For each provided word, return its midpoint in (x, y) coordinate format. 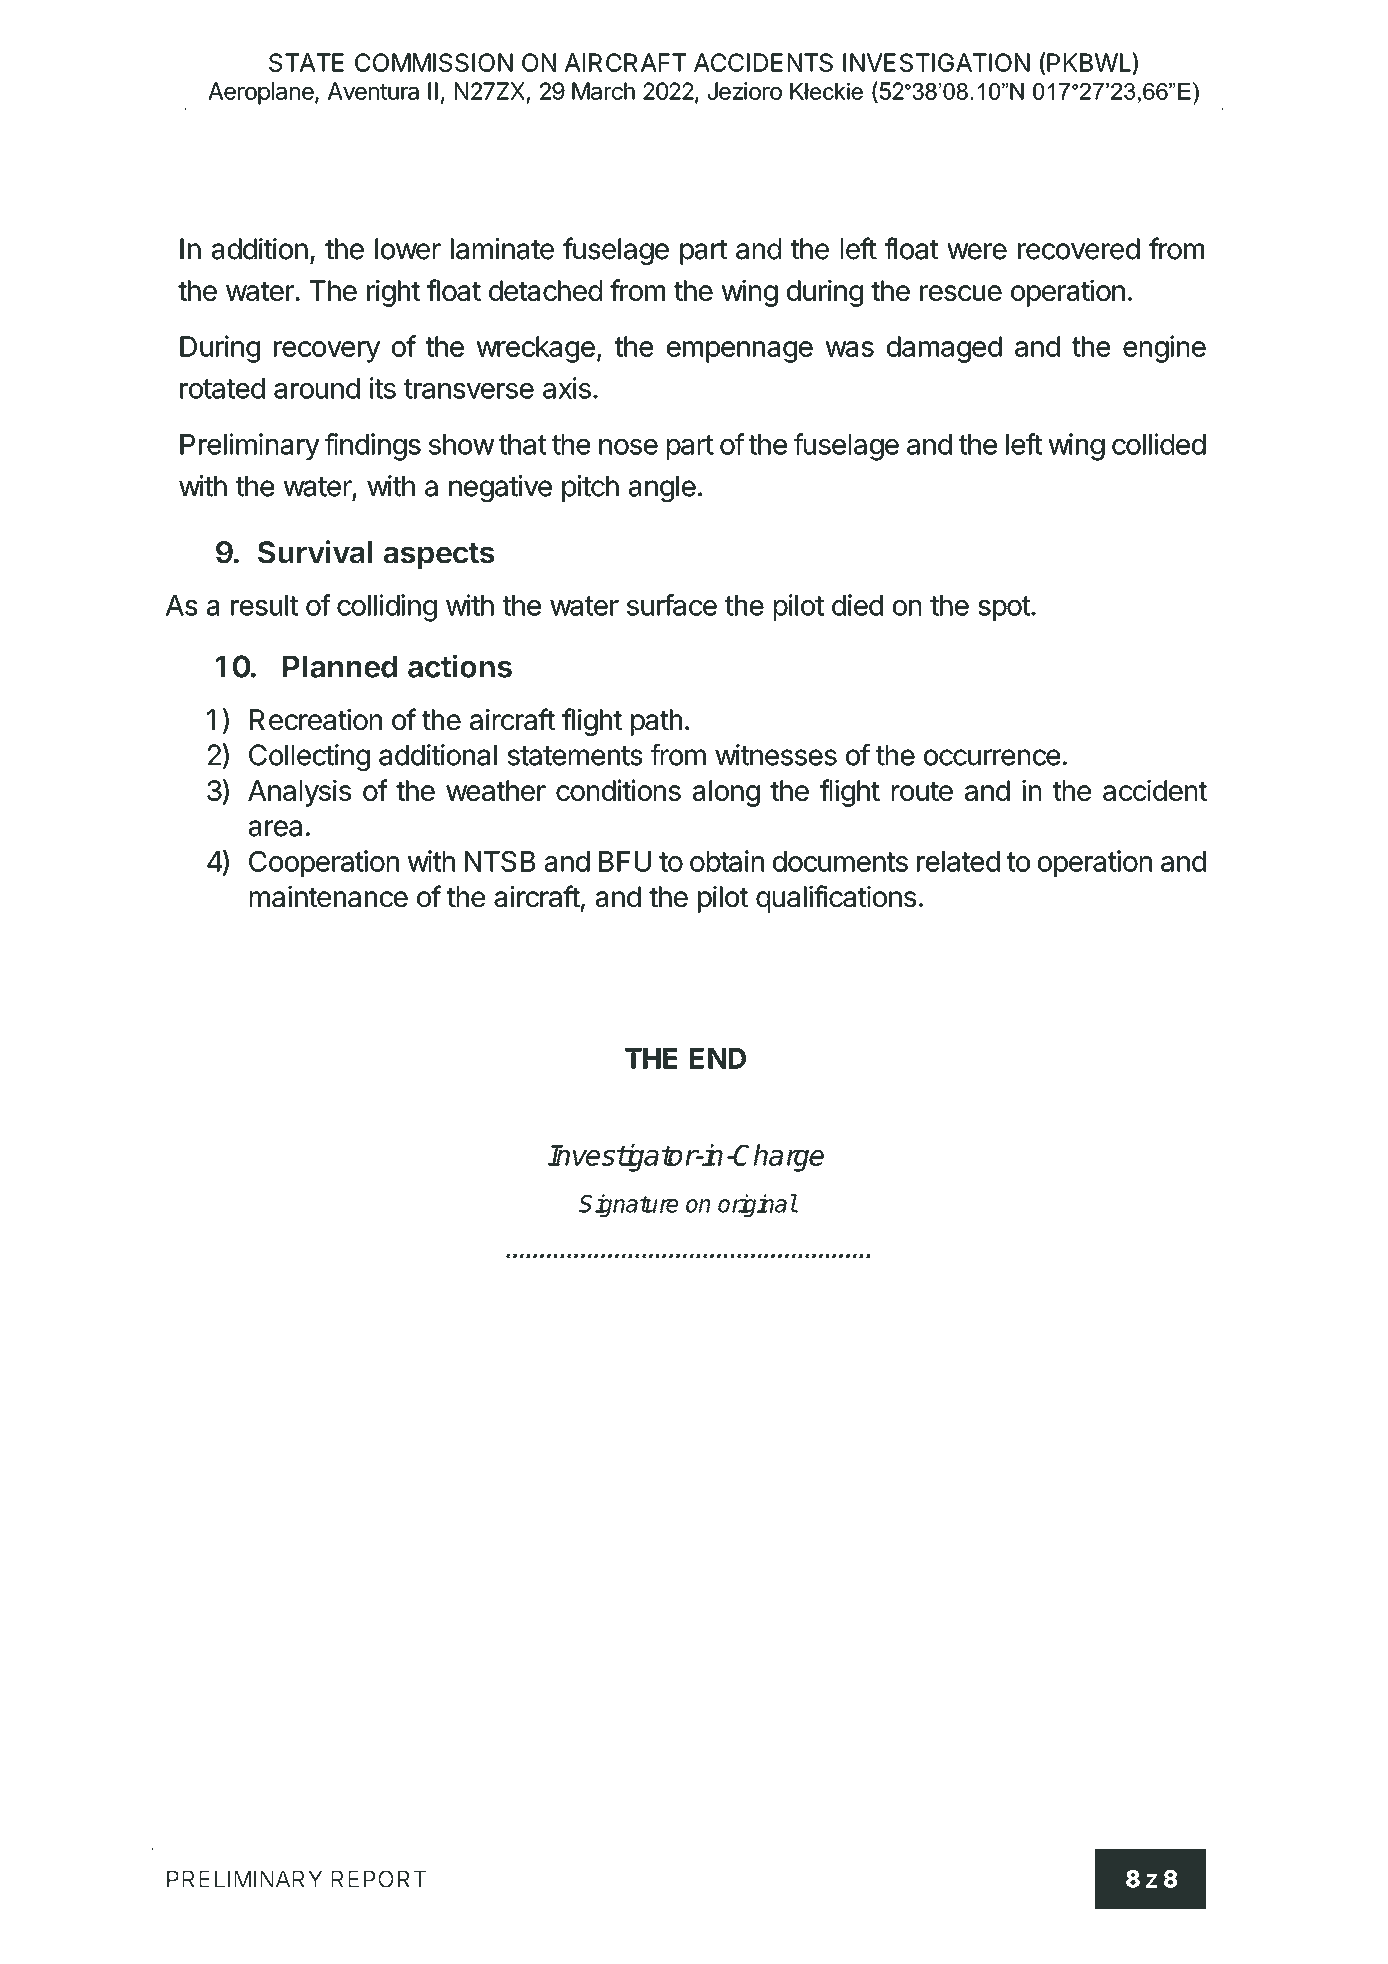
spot (1004, 608)
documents (840, 861)
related (958, 861)
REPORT (379, 1879)
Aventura (373, 91)
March (603, 91)
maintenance (329, 896)
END (718, 1058)
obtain (727, 861)
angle (662, 489)
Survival (315, 552)
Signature (628, 1205)
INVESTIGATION (936, 62)
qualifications (836, 899)
